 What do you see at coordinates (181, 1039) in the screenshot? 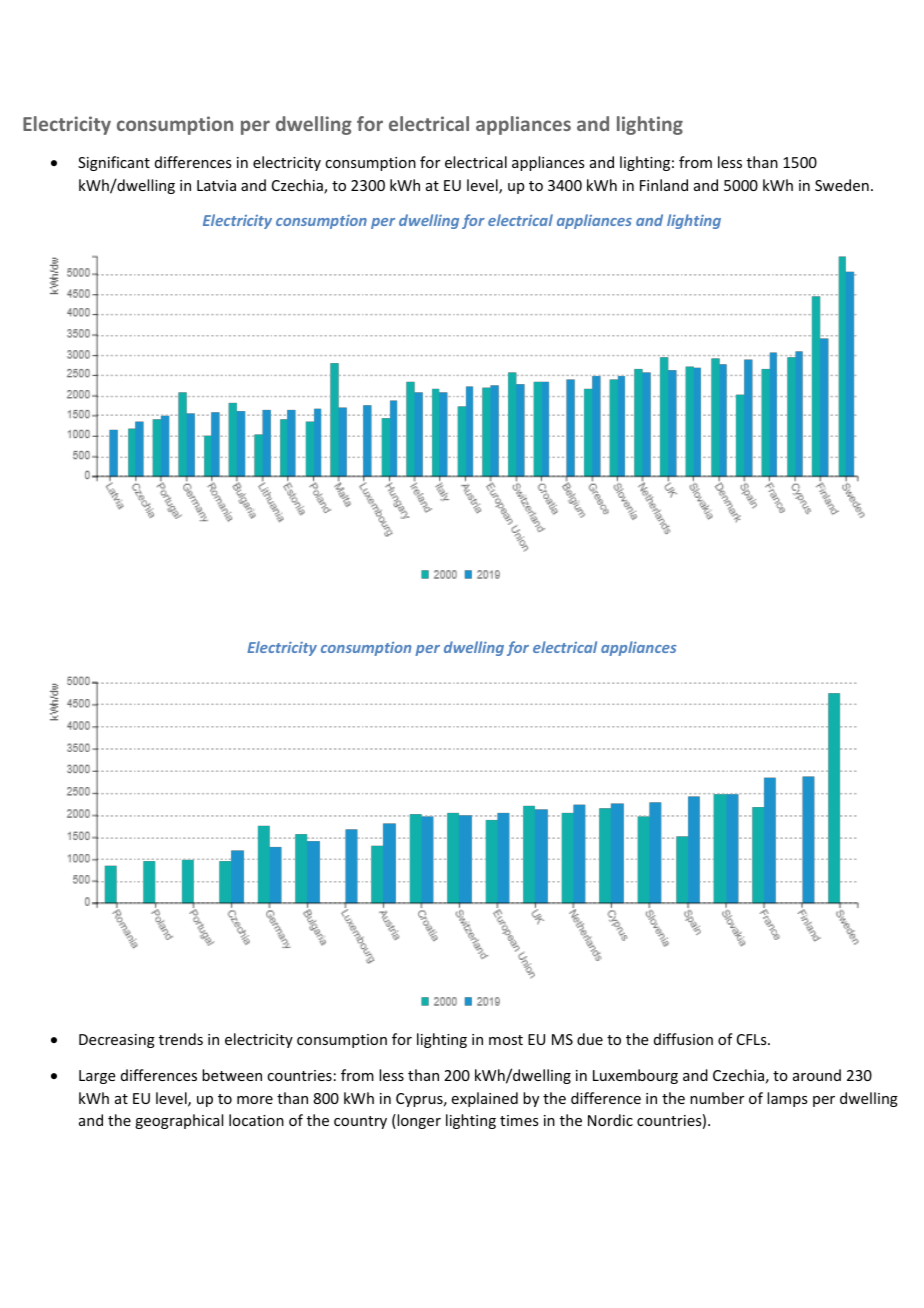
I see `trends` at bounding box center [181, 1039].
